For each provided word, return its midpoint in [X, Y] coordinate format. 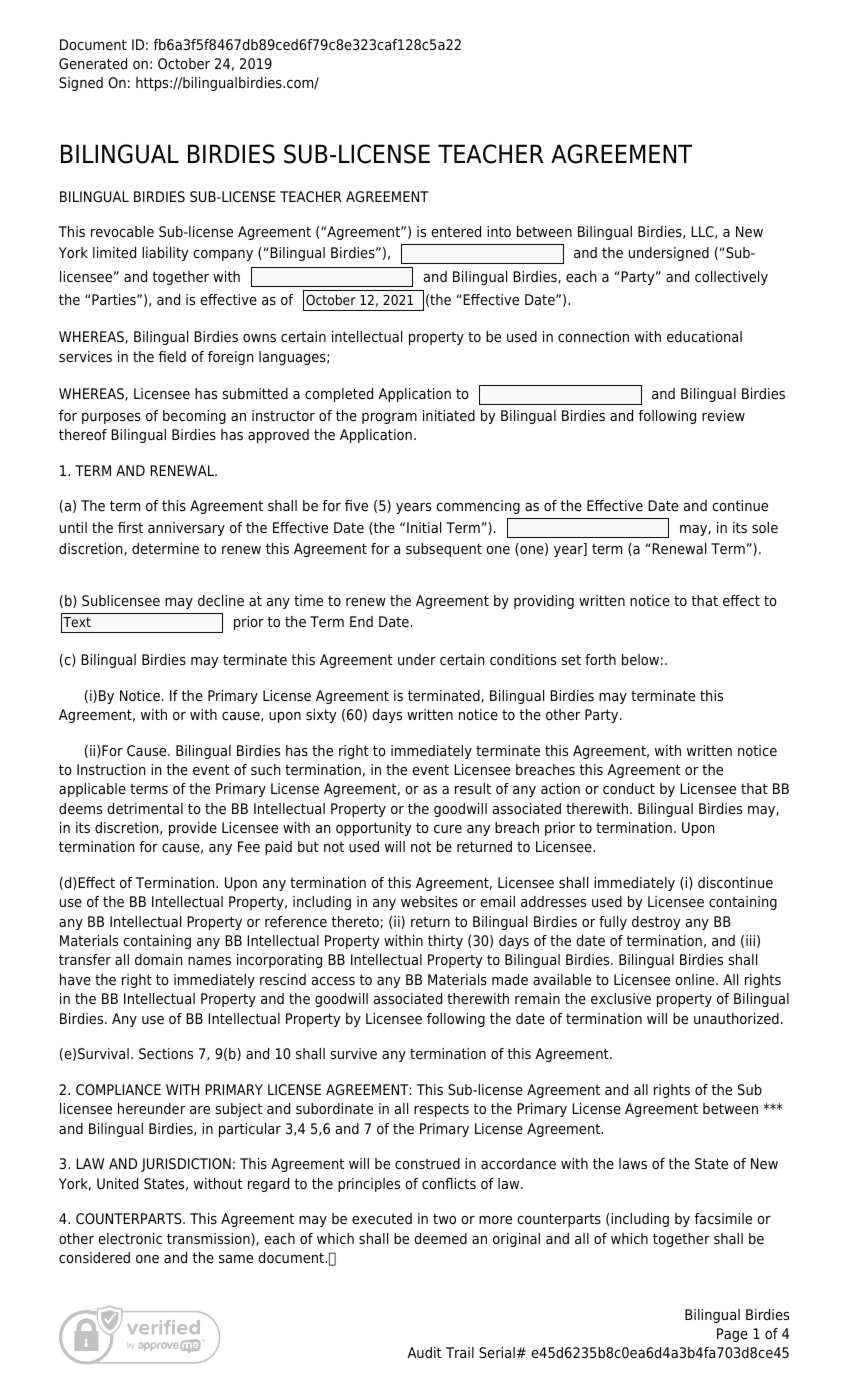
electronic [130, 1239]
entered [456, 232]
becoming [194, 417]
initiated [449, 416]
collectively [731, 278]
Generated [93, 64]
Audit [424, 1352]
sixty [321, 716]
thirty [445, 942]
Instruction [111, 769]
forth [600, 659]
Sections [166, 1053]
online [696, 979]
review [723, 416]
